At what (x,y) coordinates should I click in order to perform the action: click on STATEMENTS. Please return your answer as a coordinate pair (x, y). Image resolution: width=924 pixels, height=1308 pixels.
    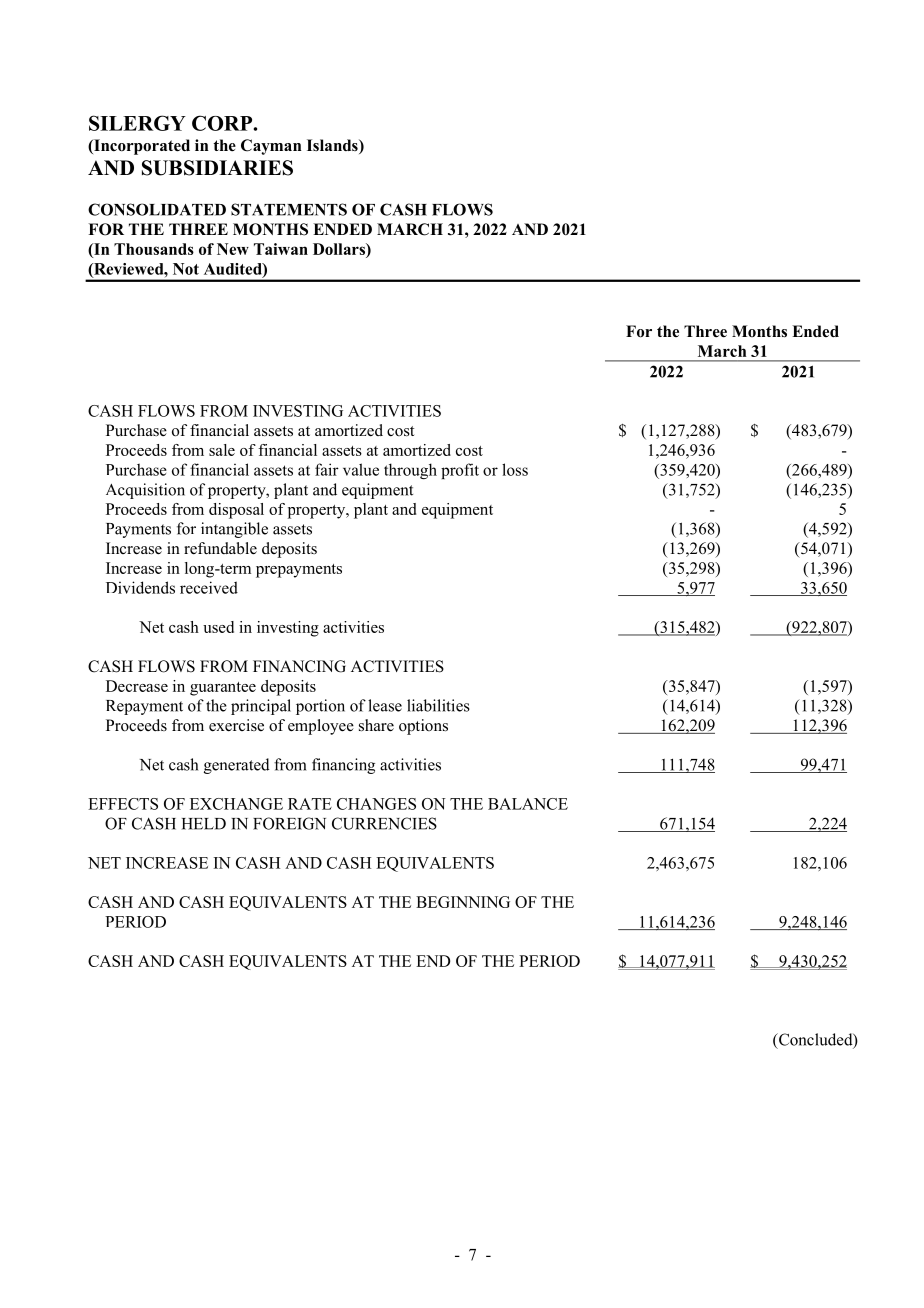
    Looking at the image, I should click on (289, 209).
